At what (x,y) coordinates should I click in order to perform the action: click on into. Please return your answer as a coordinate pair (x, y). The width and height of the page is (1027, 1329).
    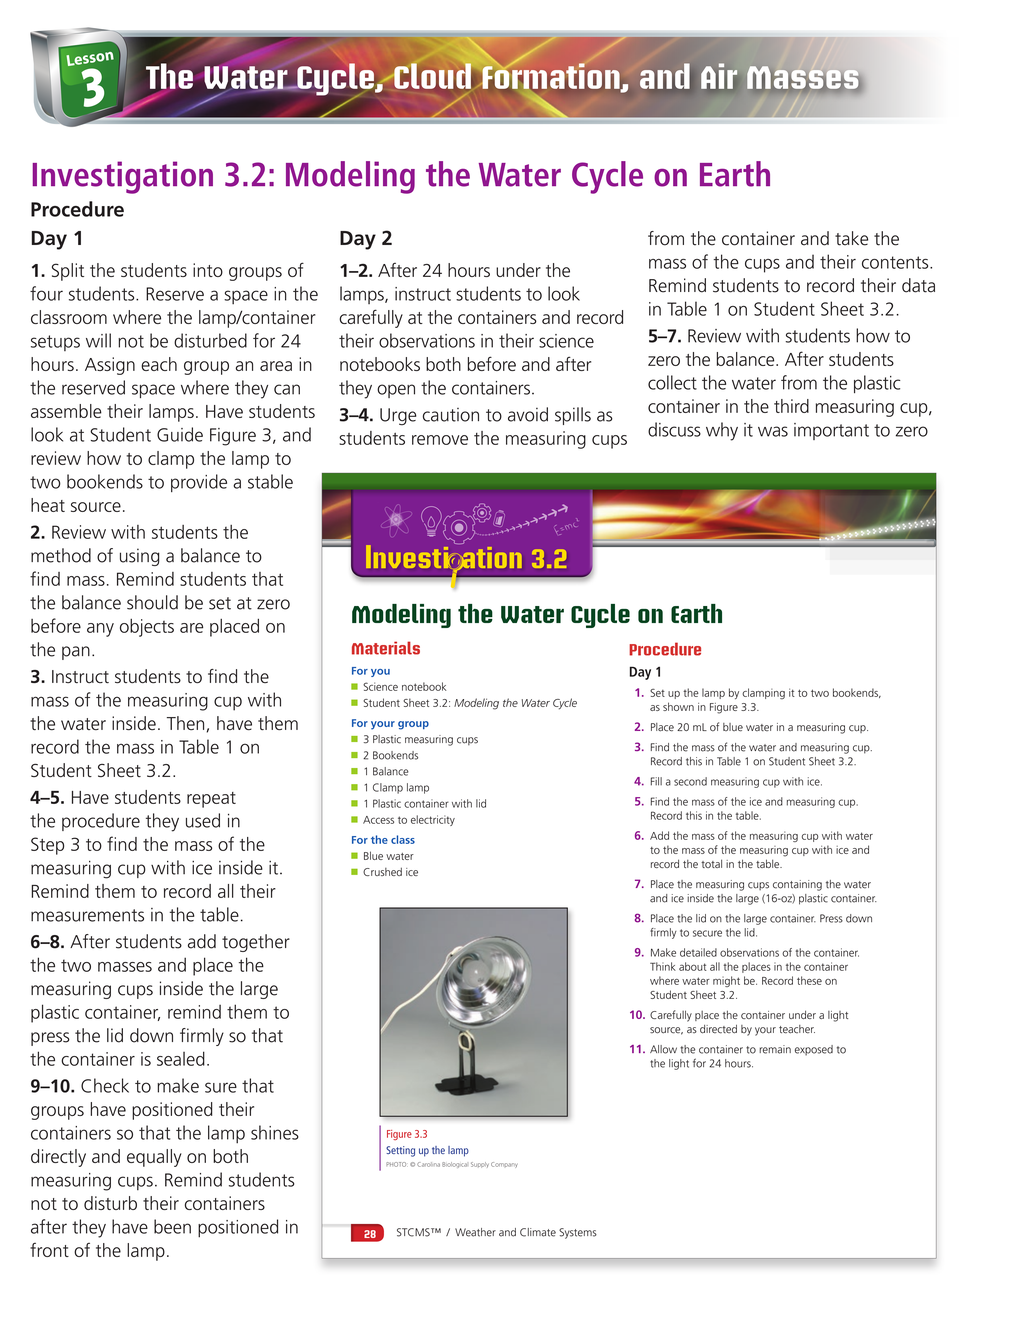
    Looking at the image, I should click on (208, 270).
